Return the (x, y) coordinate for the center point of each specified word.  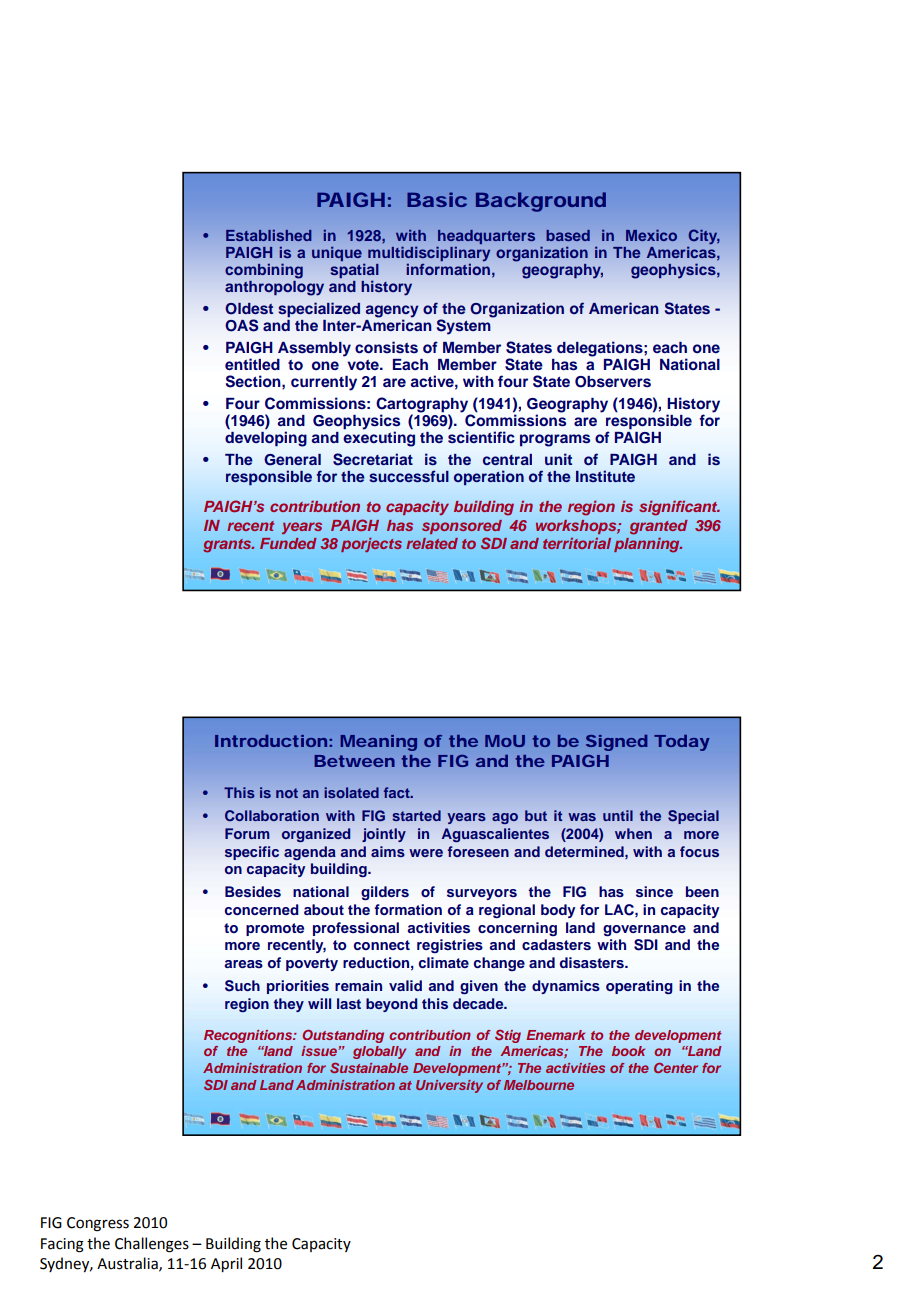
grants (228, 546)
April (226, 1264)
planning (648, 545)
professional (356, 929)
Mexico (651, 235)
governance (644, 930)
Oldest (249, 309)
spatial (355, 270)
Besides (253, 891)
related (432, 543)
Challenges (152, 1245)
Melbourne (539, 1085)
